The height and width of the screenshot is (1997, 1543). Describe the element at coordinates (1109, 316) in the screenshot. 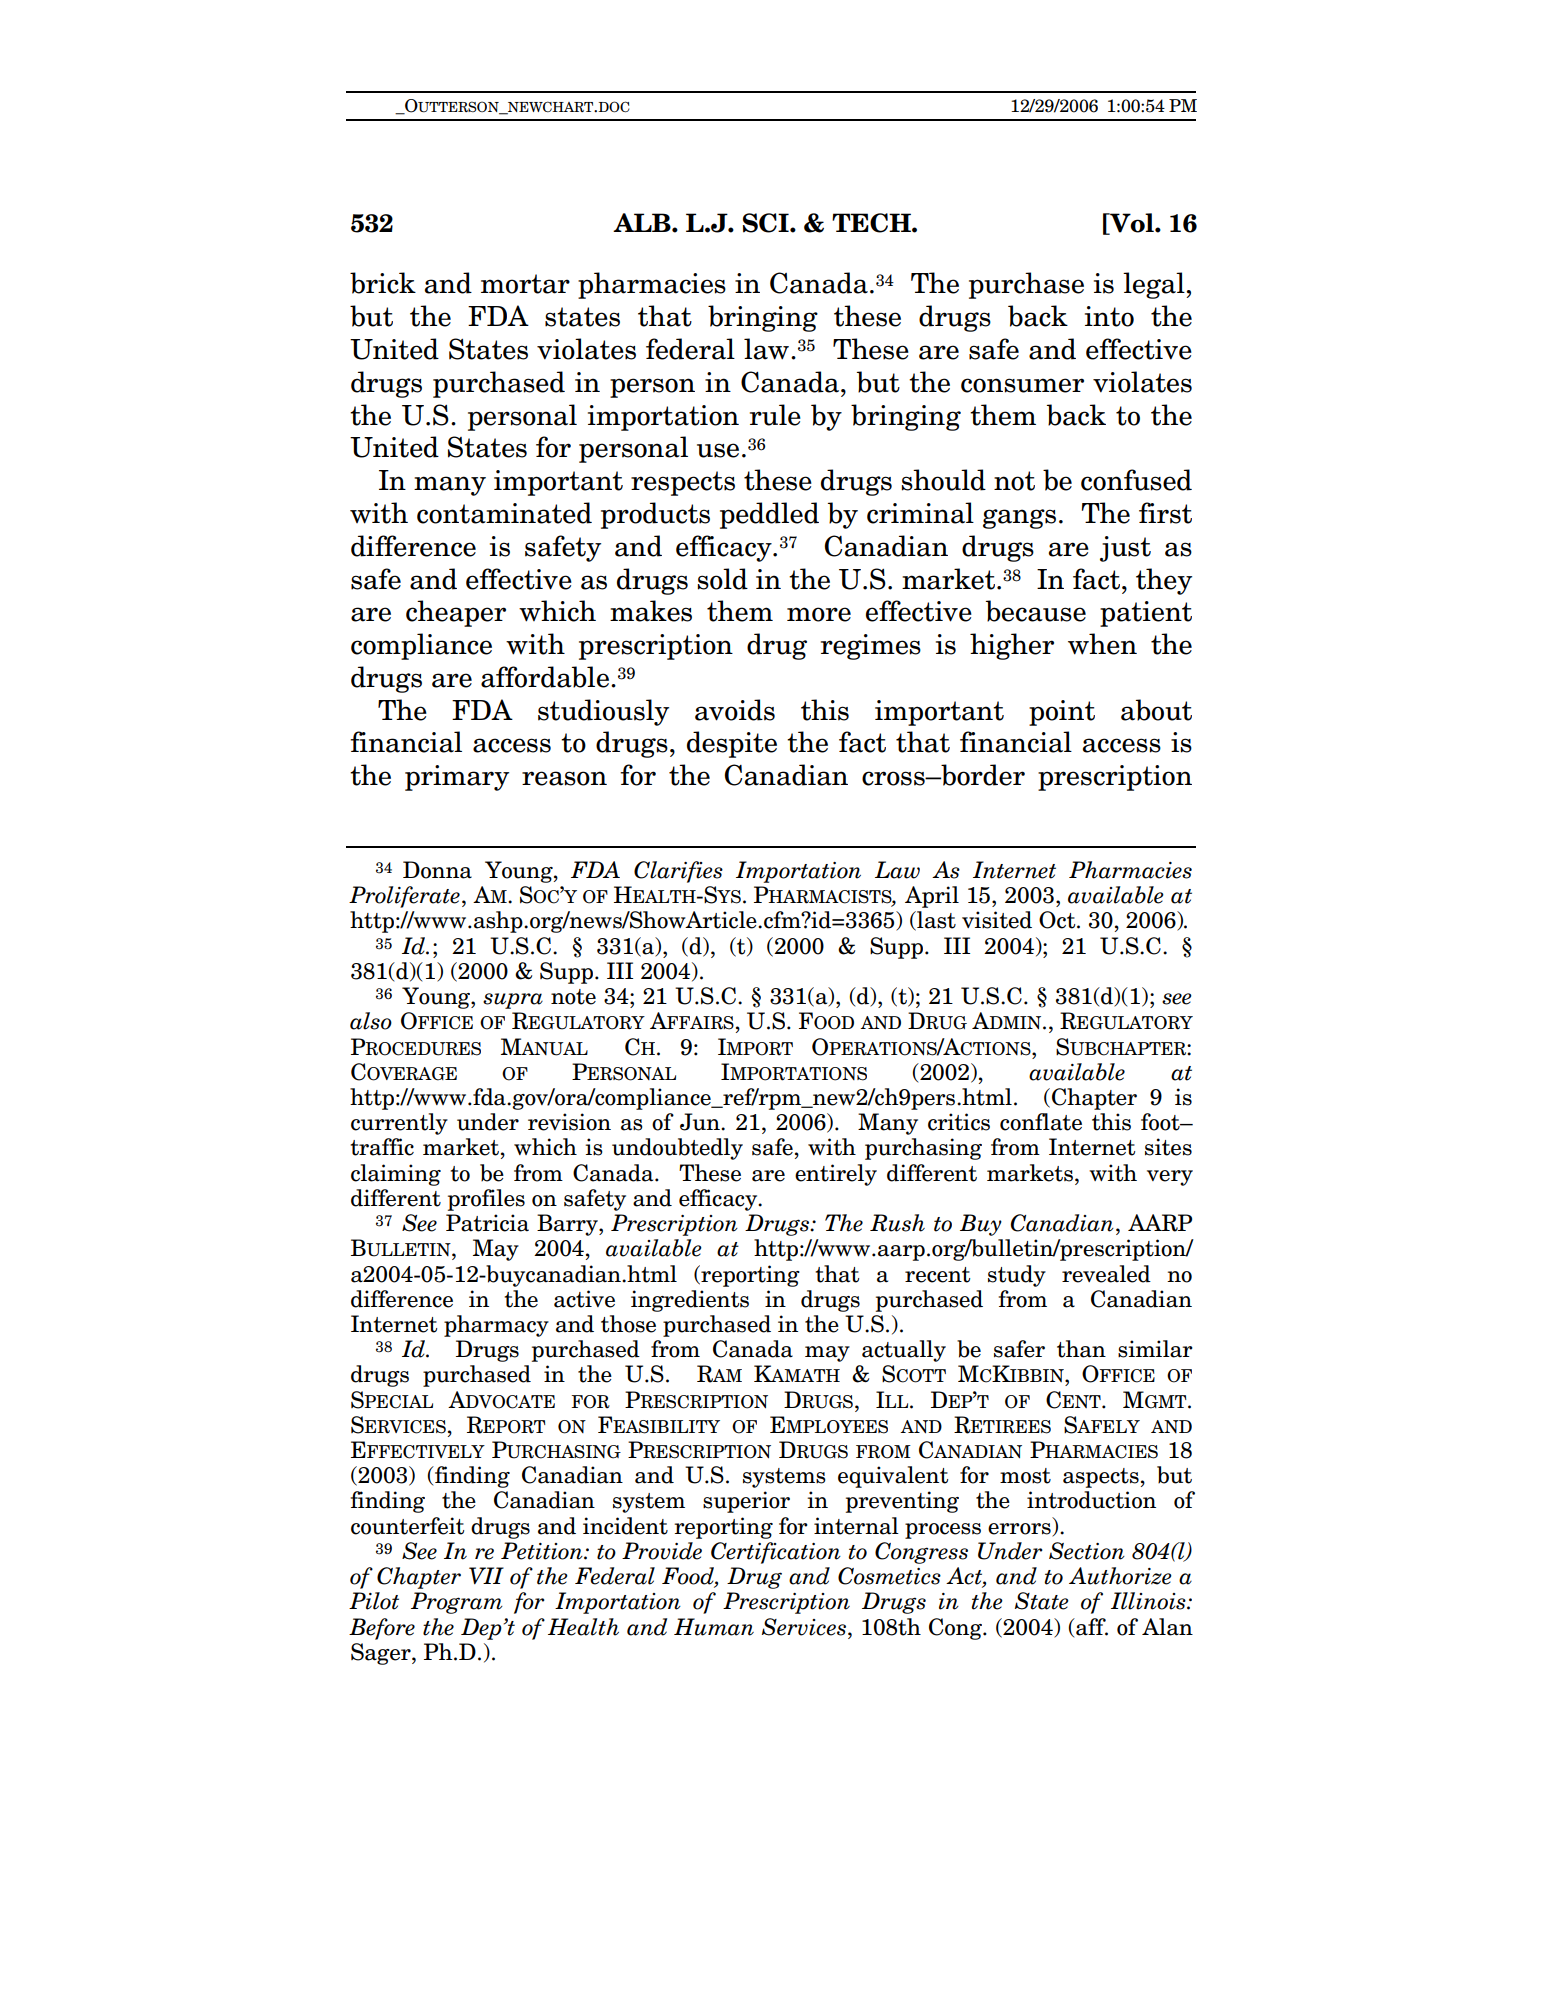

I see `into` at that location.
